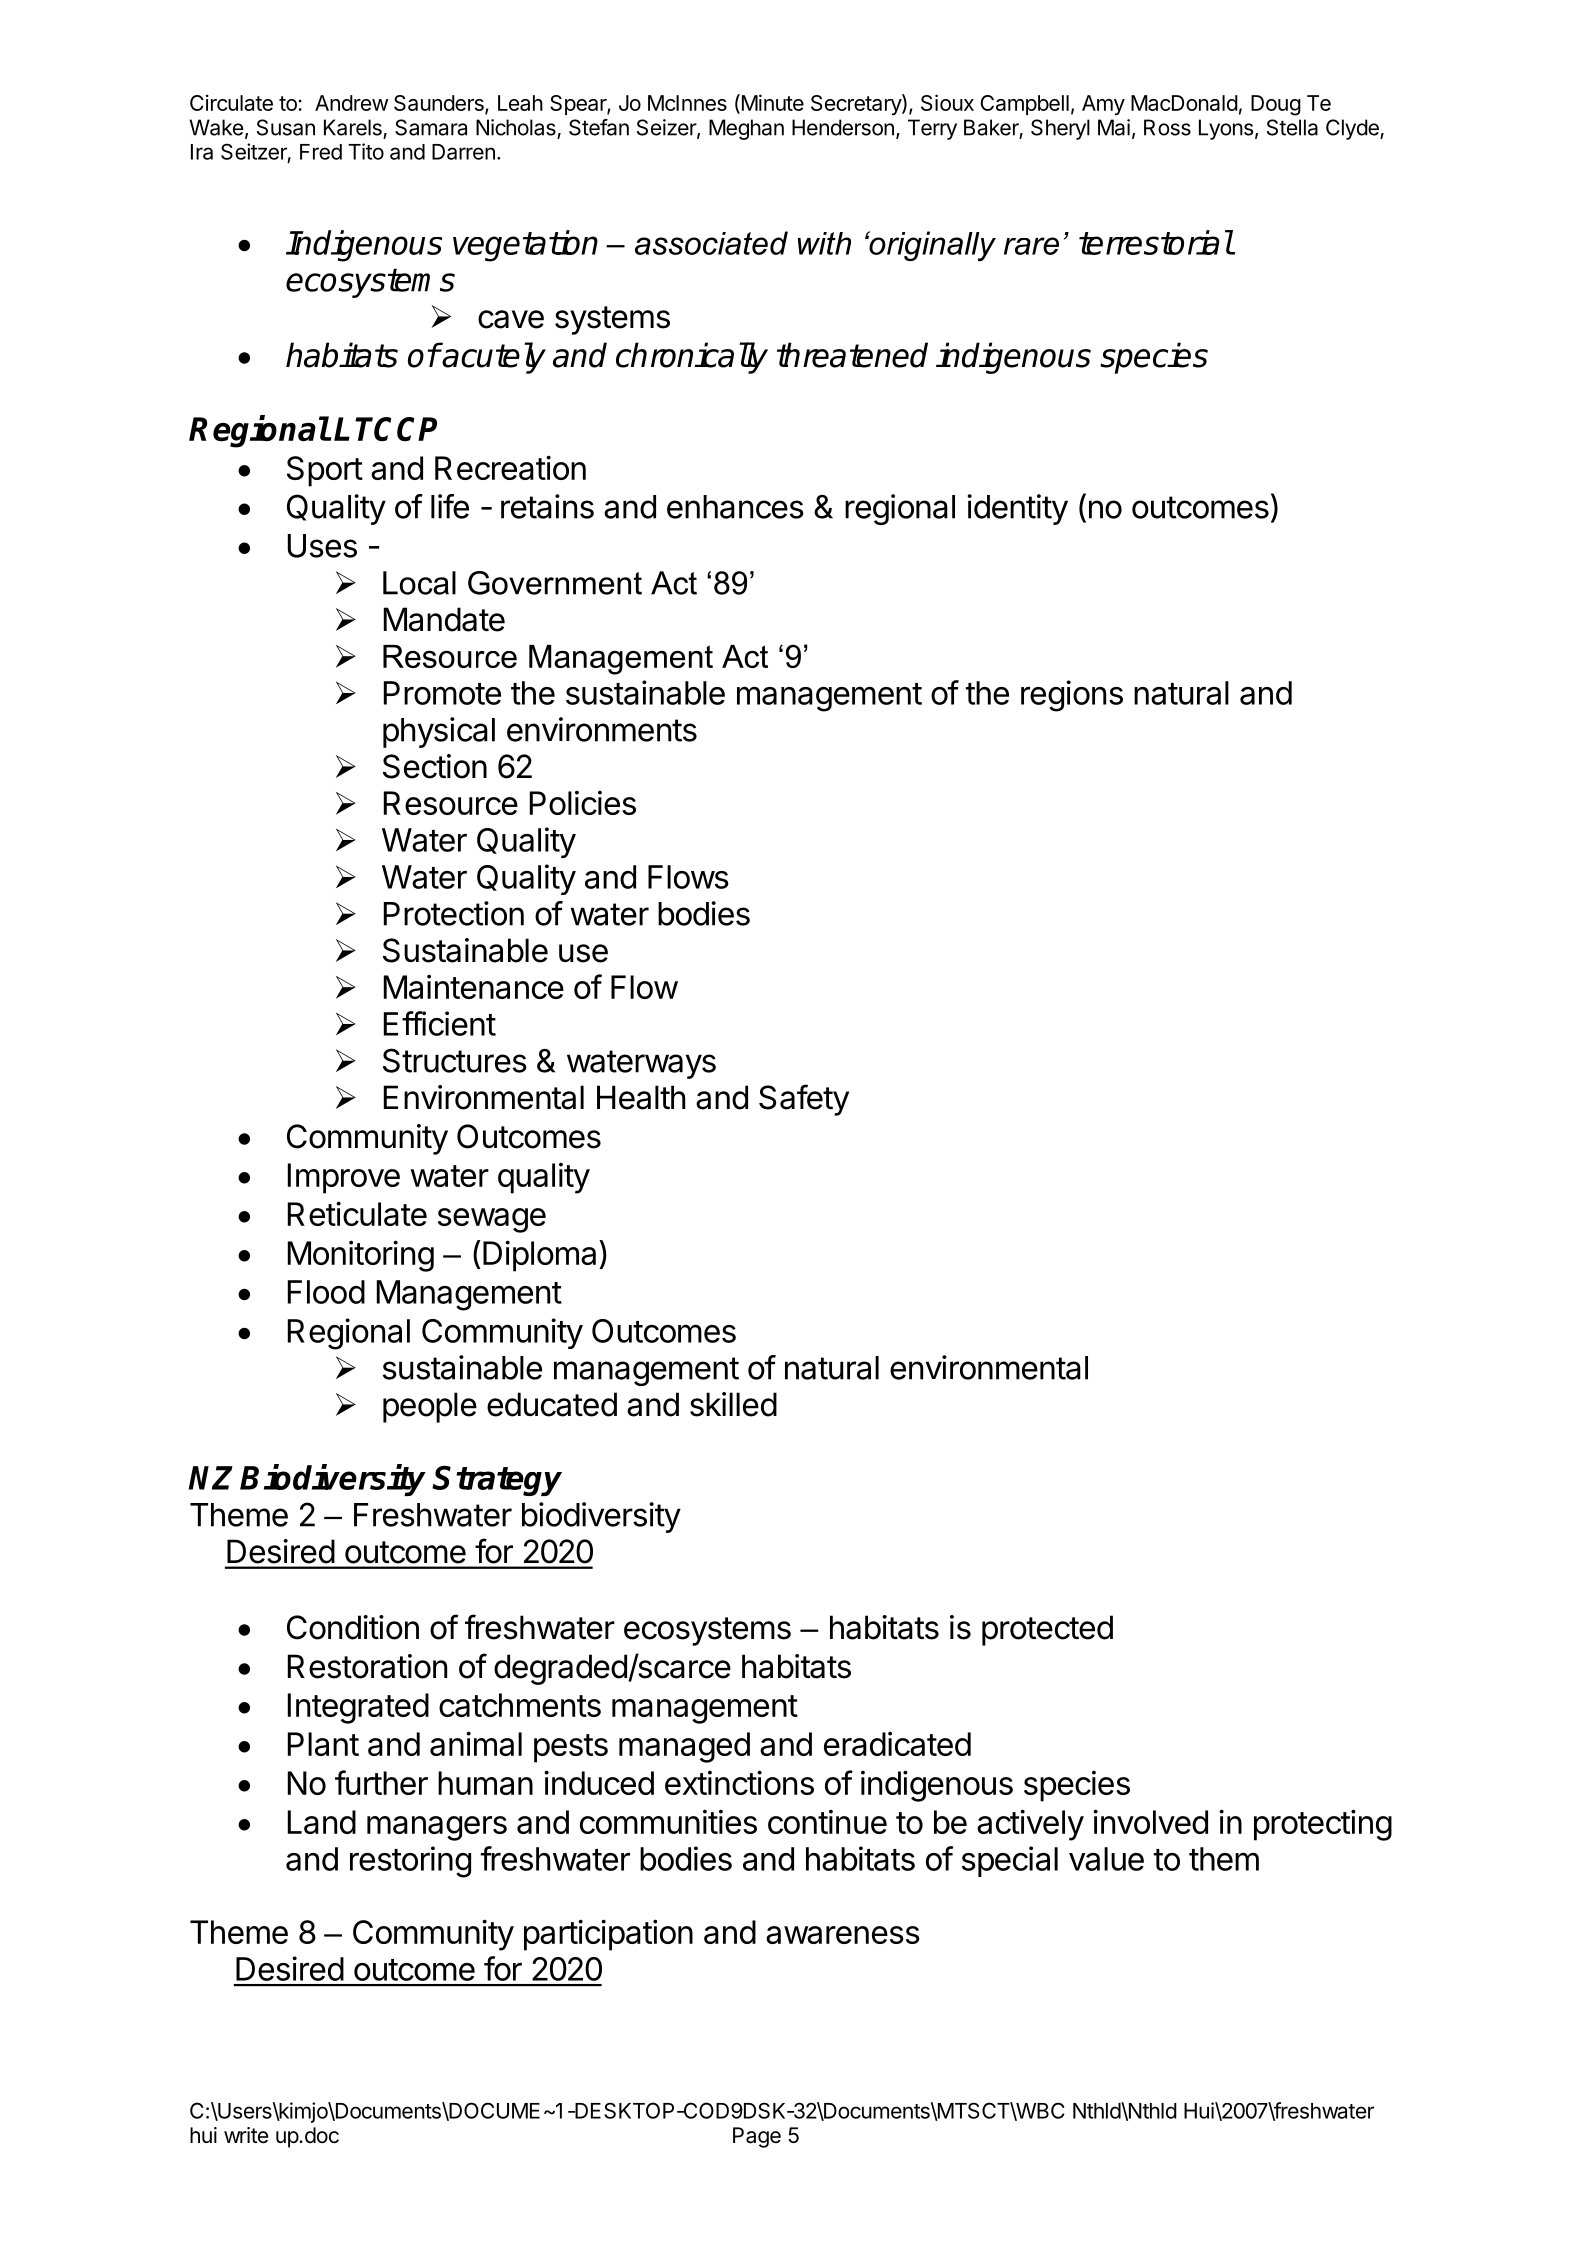 This page has height=2243, width=1586. I want to click on Safety, so click(804, 1100).
